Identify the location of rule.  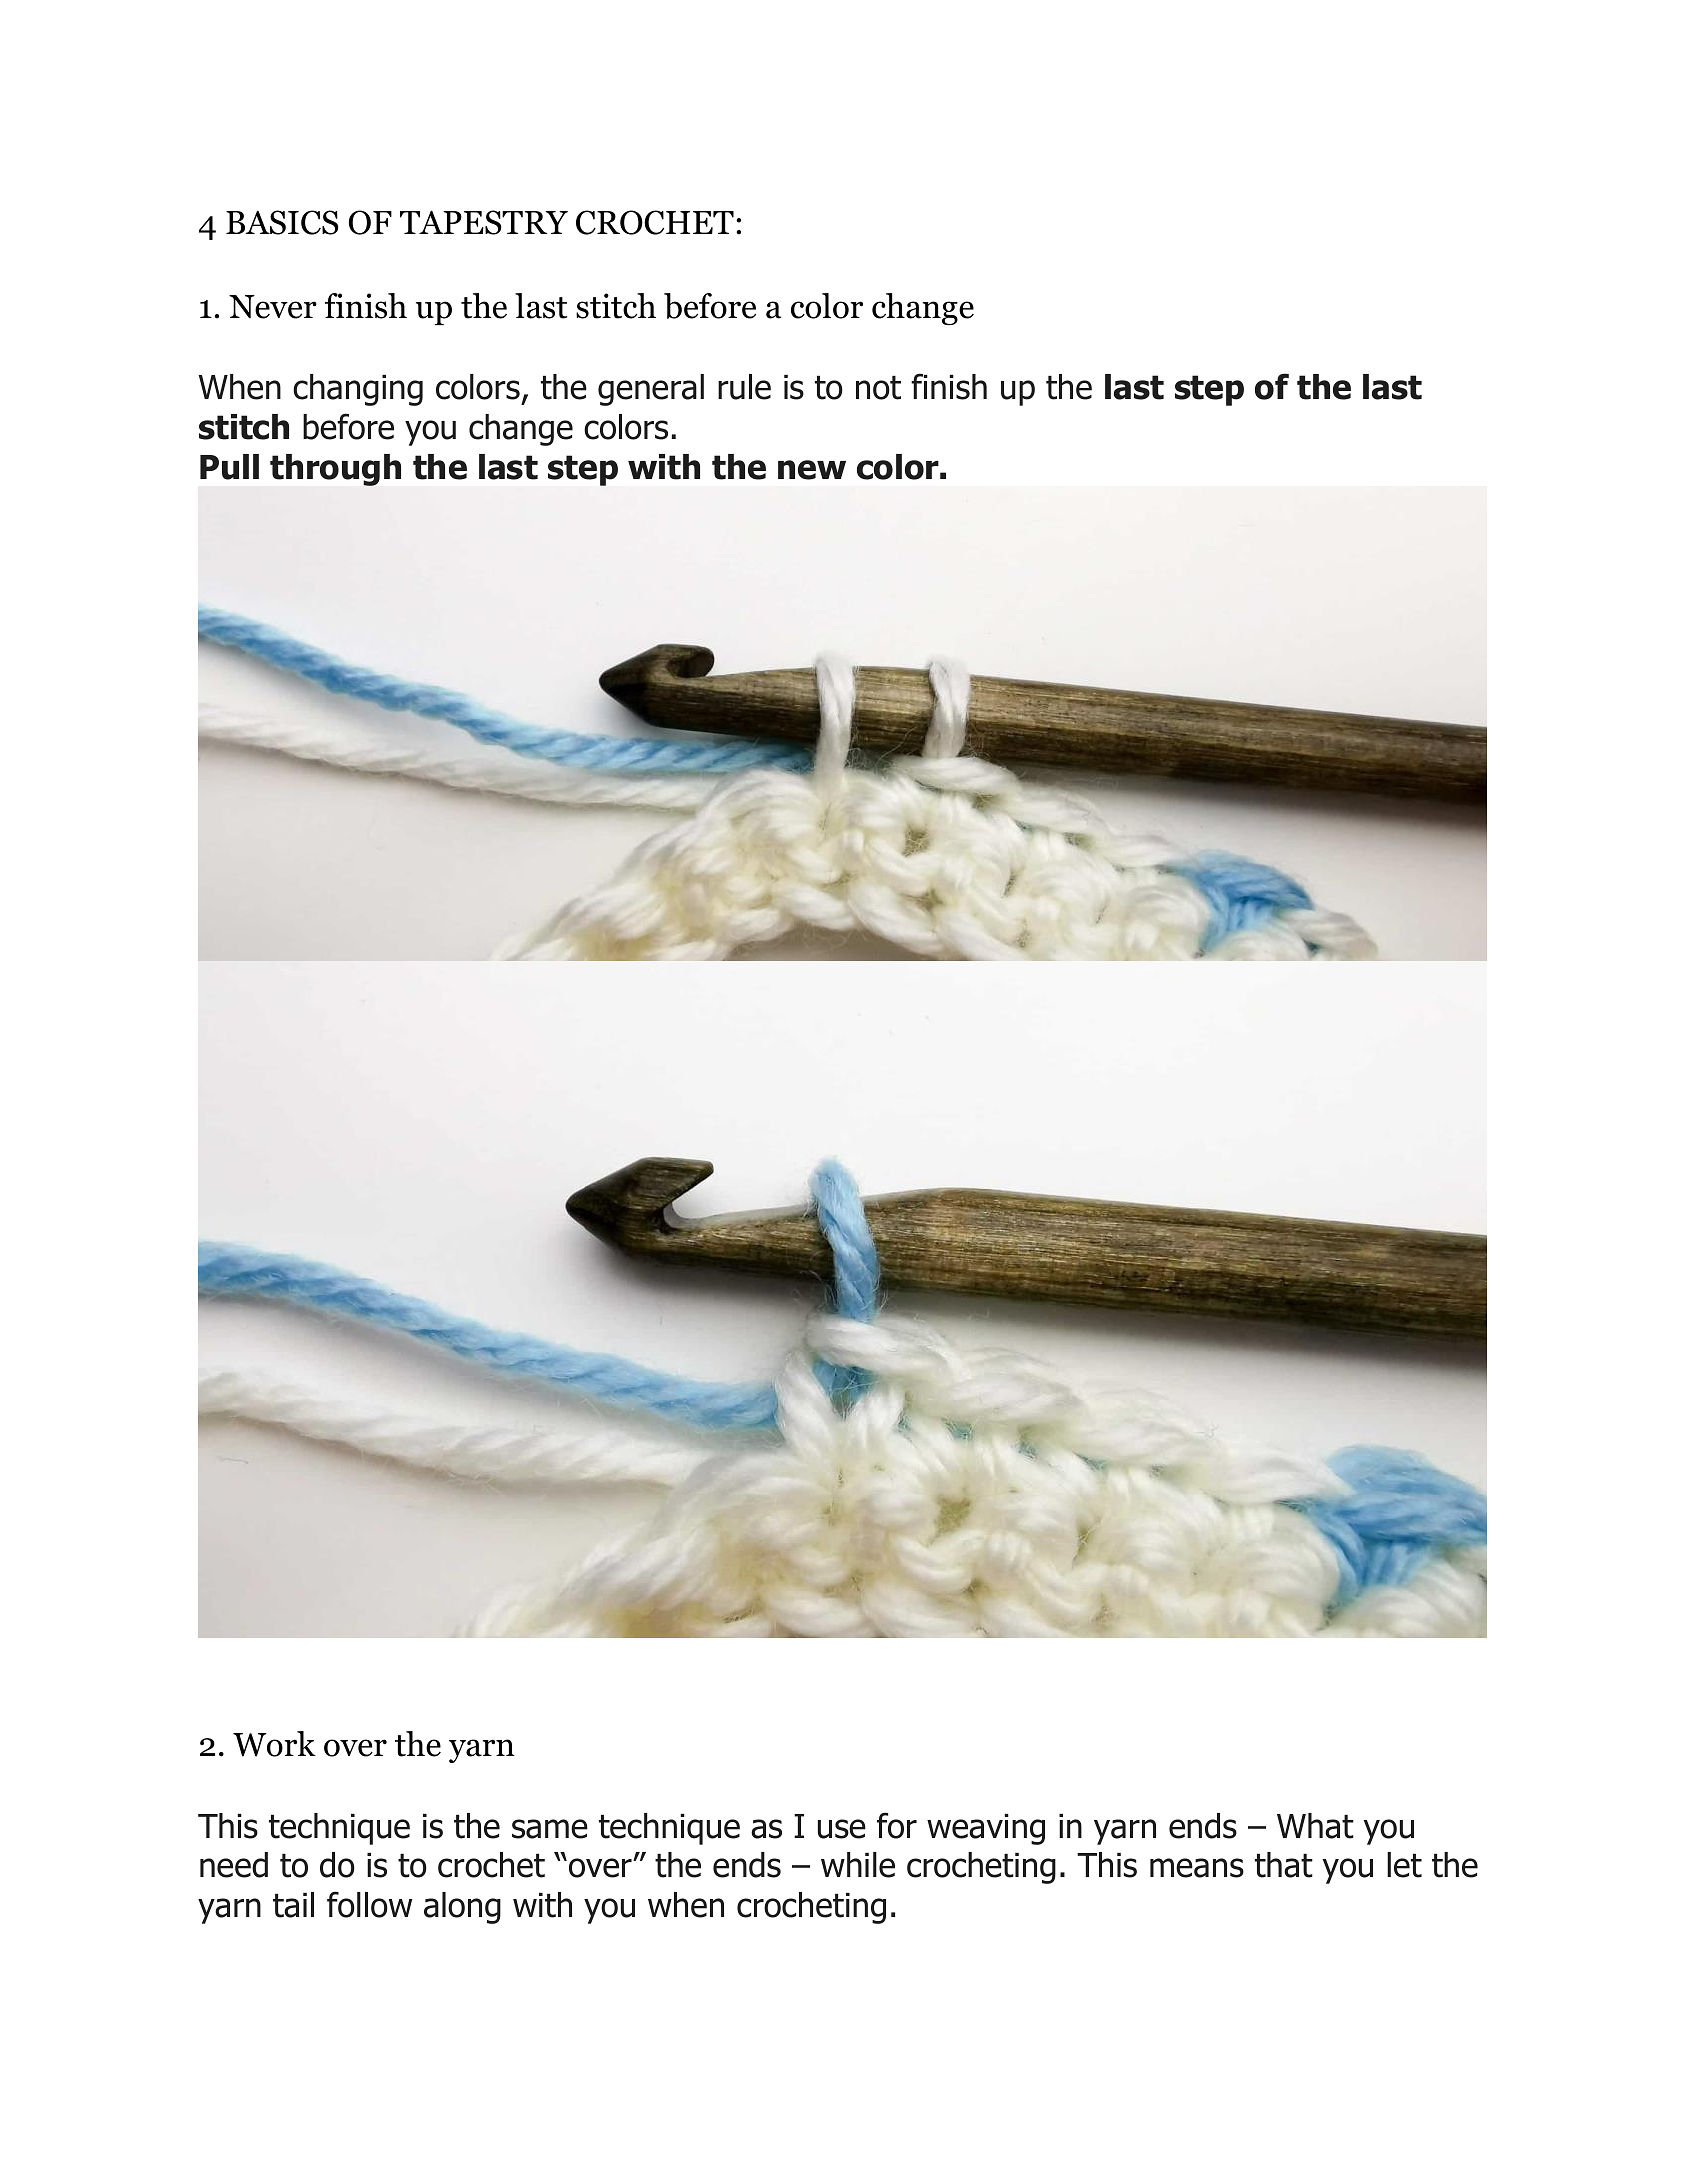
(744, 387).
